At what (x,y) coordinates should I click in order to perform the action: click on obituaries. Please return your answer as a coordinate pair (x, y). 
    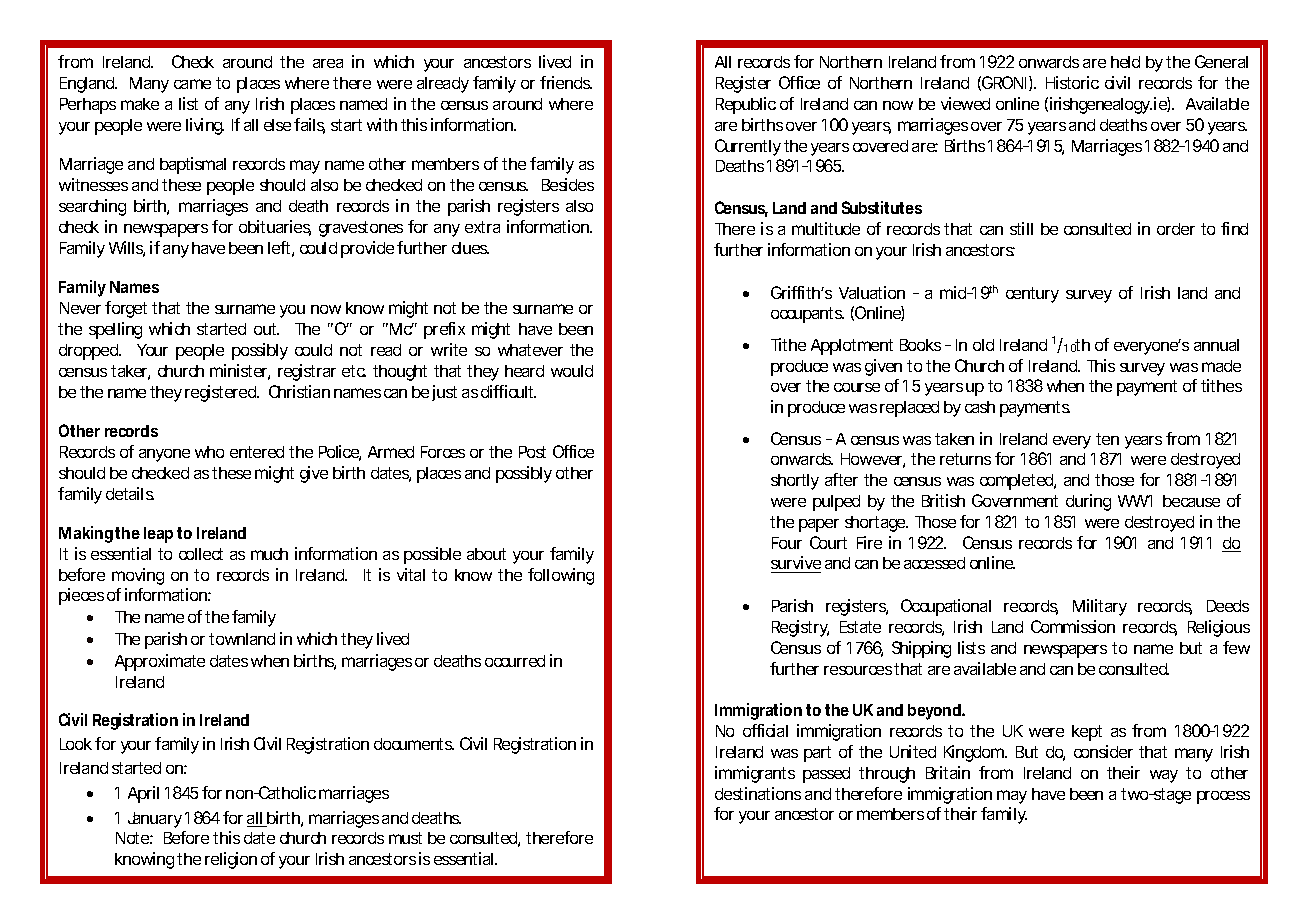
    Looking at the image, I should click on (275, 228).
